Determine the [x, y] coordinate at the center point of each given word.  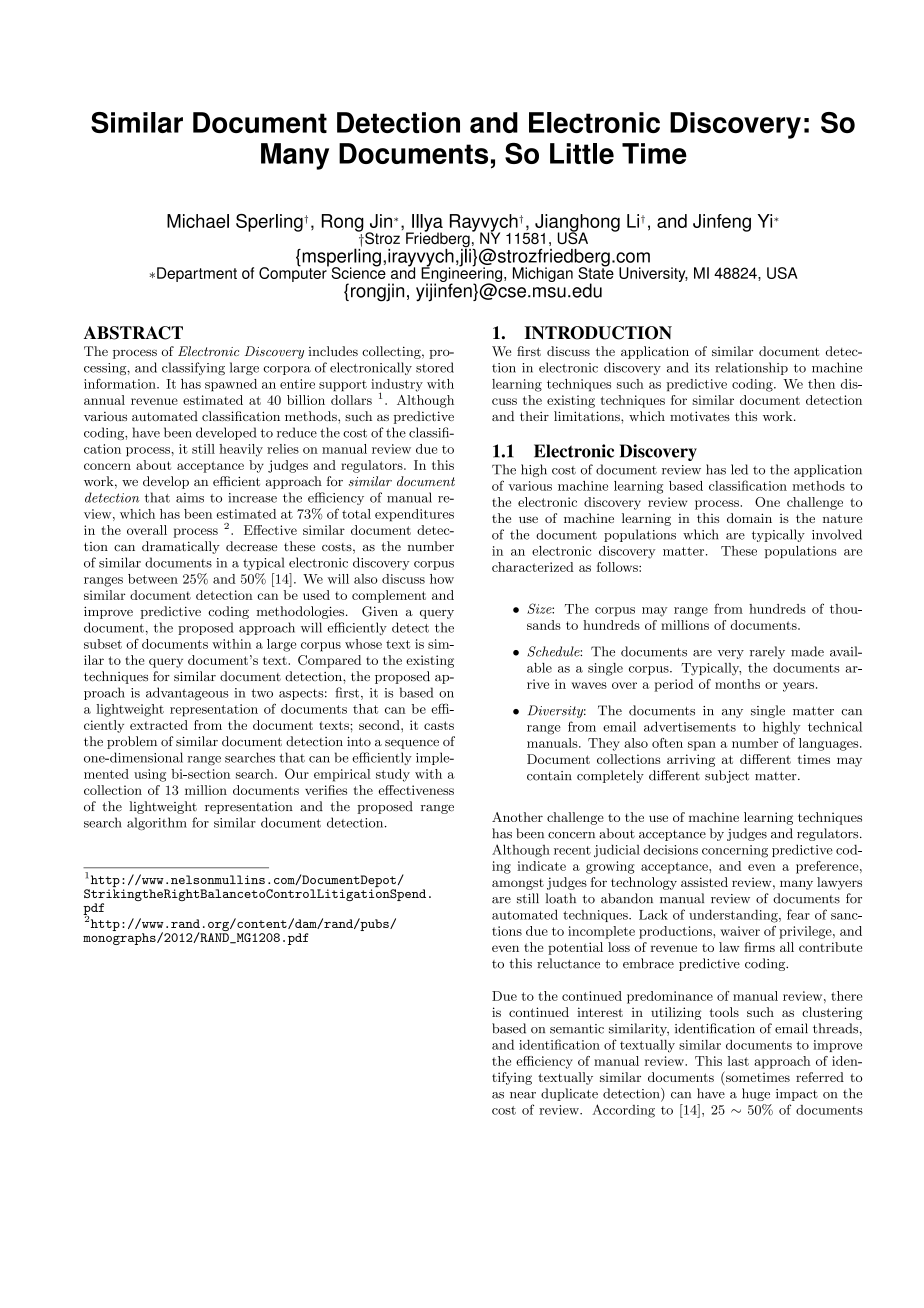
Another [517, 817]
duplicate [569, 1094]
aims [190, 498]
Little [582, 153]
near [523, 1095]
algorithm [157, 824]
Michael [198, 221]
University [653, 274]
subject [727, 776]
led [739, 469]
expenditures [414, 515]
